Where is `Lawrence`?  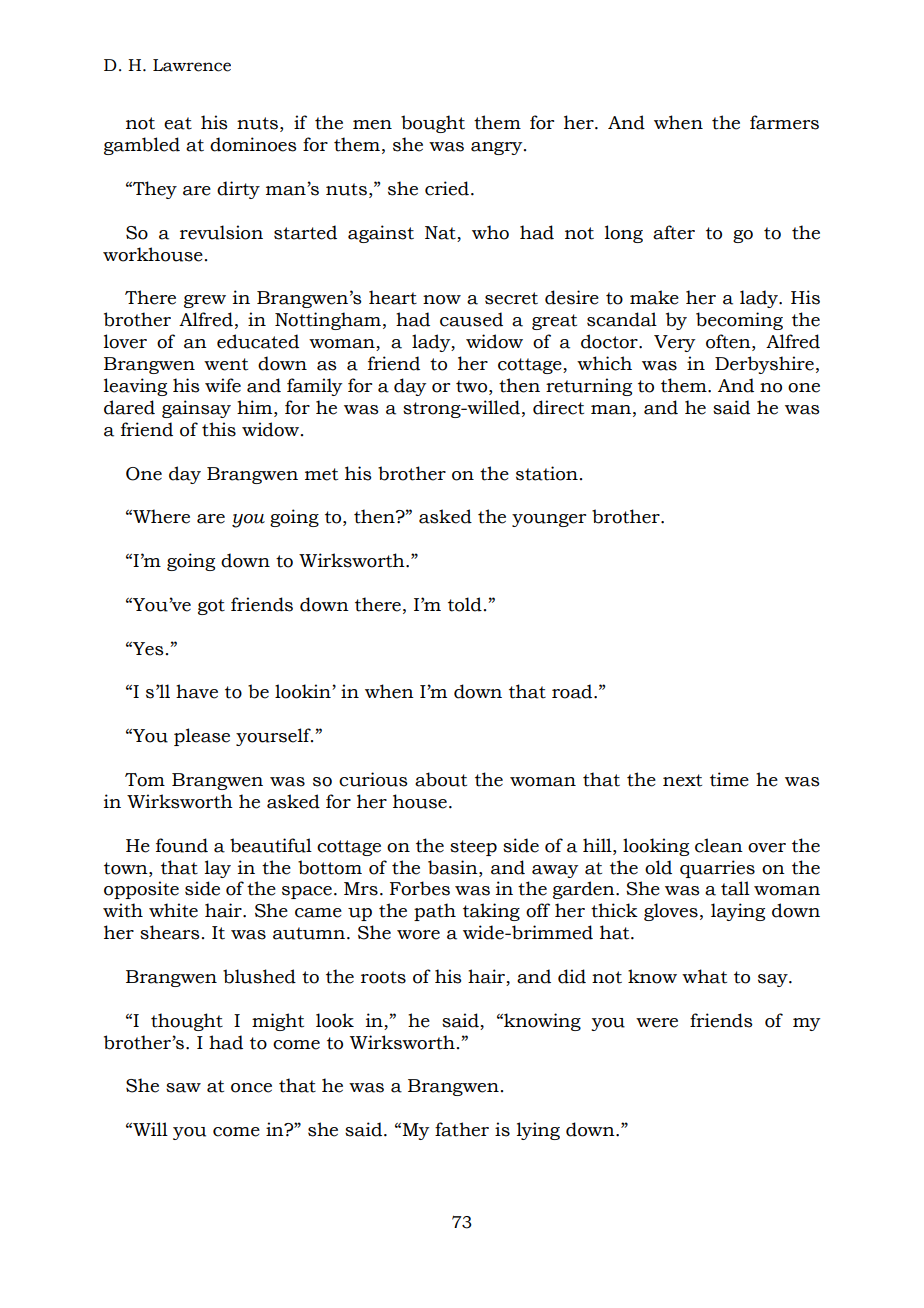
Lawrence is located at coordinates (192, 65).
